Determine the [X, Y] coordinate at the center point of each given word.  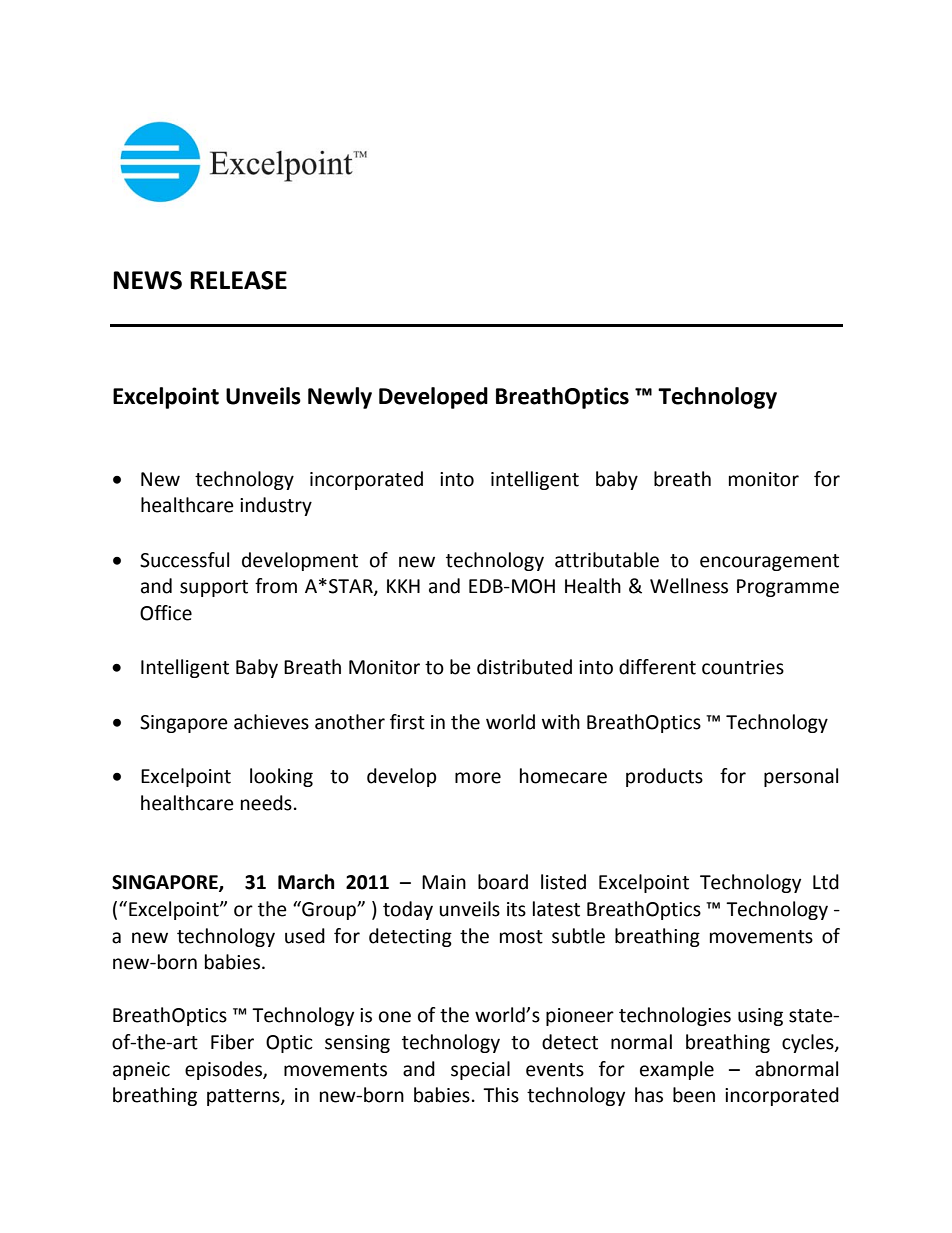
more [478, 778]
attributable [607, 560]
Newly [340, 398]
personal [801, 777]
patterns [244, 1097]
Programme [788, 588]
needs [266, 803]
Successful [184, 560]
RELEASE [238, 280]
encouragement [769, 562]
